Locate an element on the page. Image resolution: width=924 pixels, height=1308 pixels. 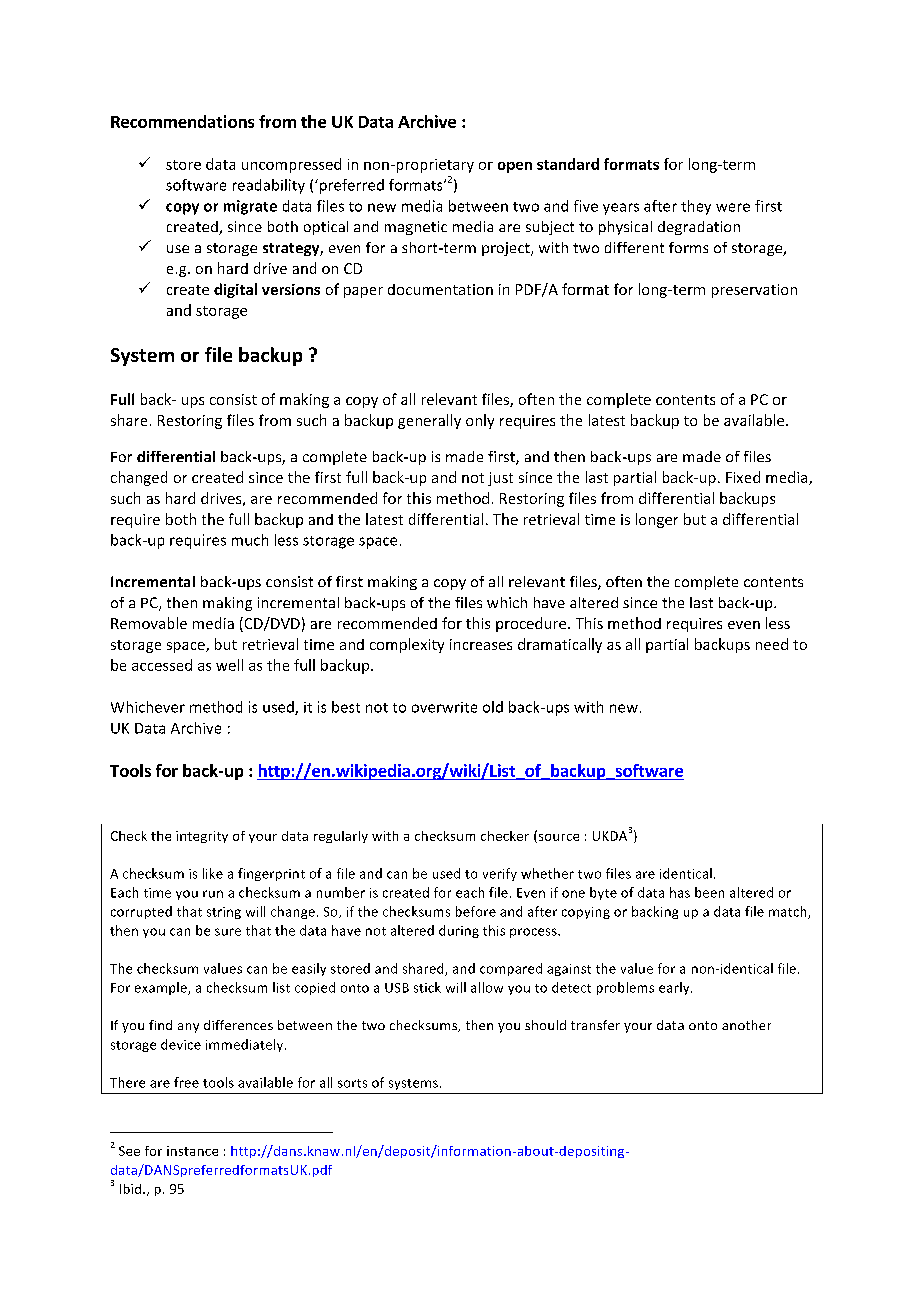
Fixed is located at coordinates (743, 477).
